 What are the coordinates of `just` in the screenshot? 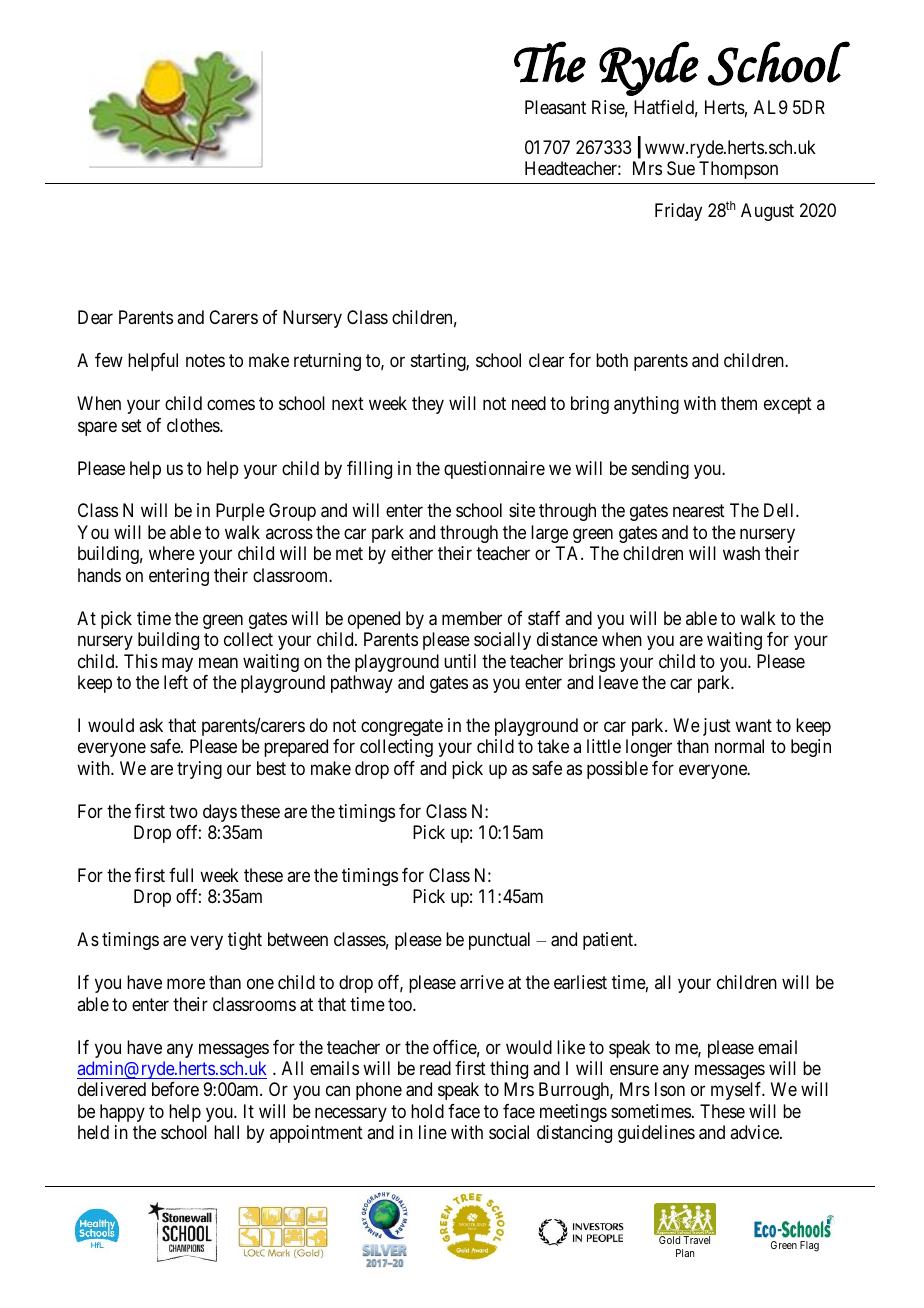 It's located at (717, 727).
